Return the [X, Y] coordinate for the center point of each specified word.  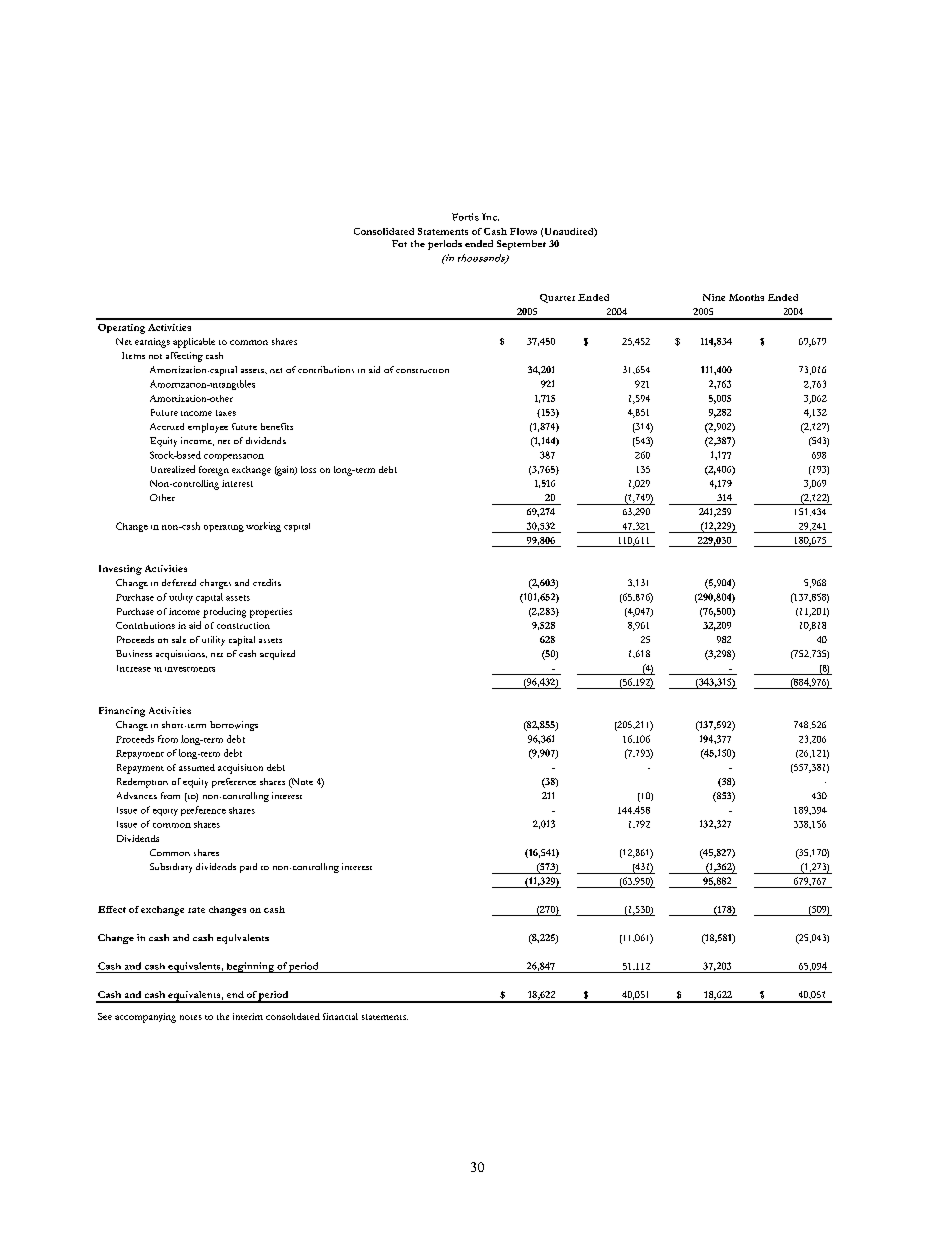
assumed [197, 767]
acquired [277, 655]
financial [340, 1016]
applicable [194, 343]
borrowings [234, 726]
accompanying [145, 1018]
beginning [250, 967]
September [521, 245]
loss [308, 469]
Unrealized [173, 469]
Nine [714, 297]
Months [746, 297]
